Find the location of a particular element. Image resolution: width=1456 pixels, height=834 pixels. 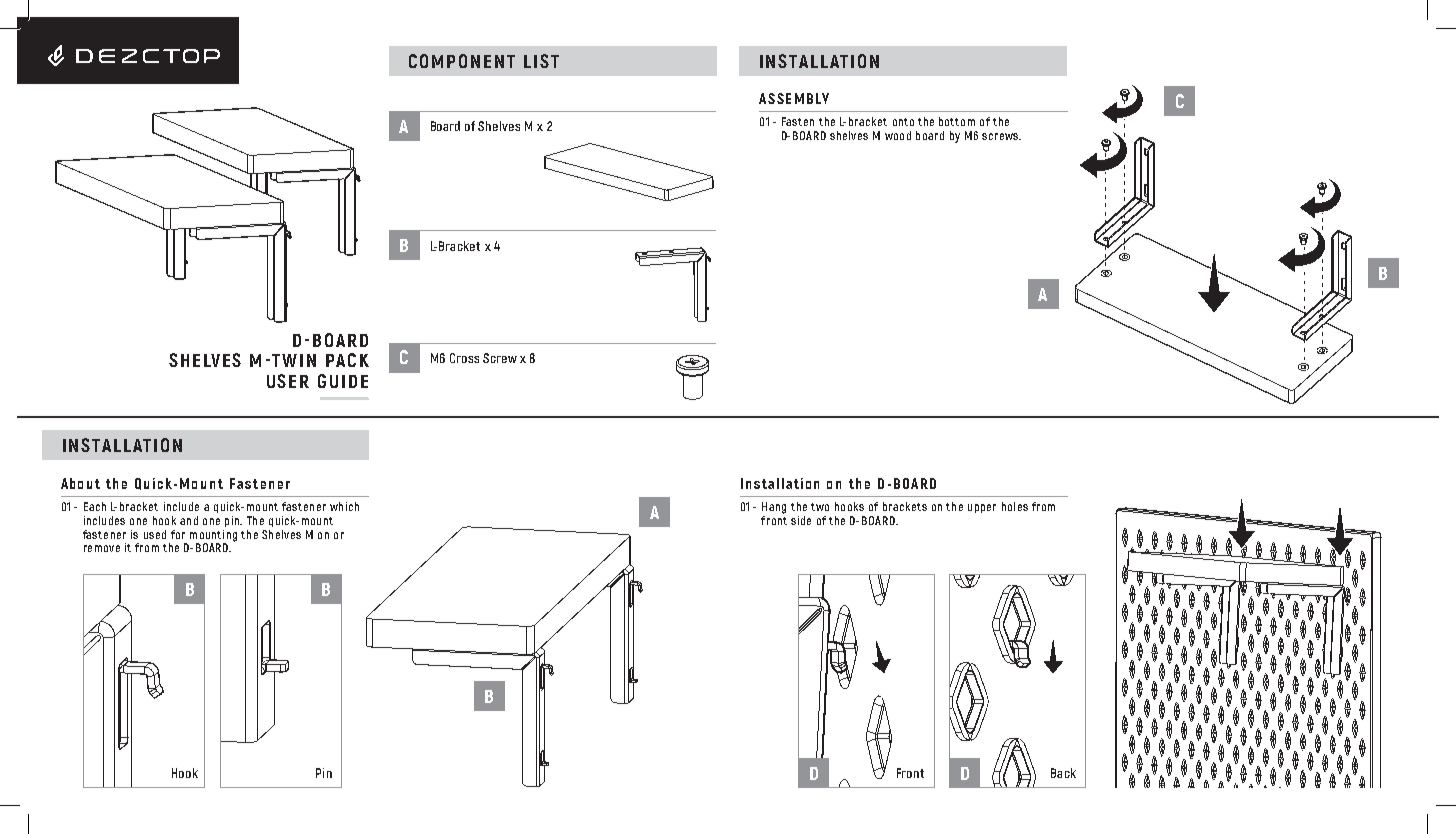

side is located at coordinates (801, 520).
